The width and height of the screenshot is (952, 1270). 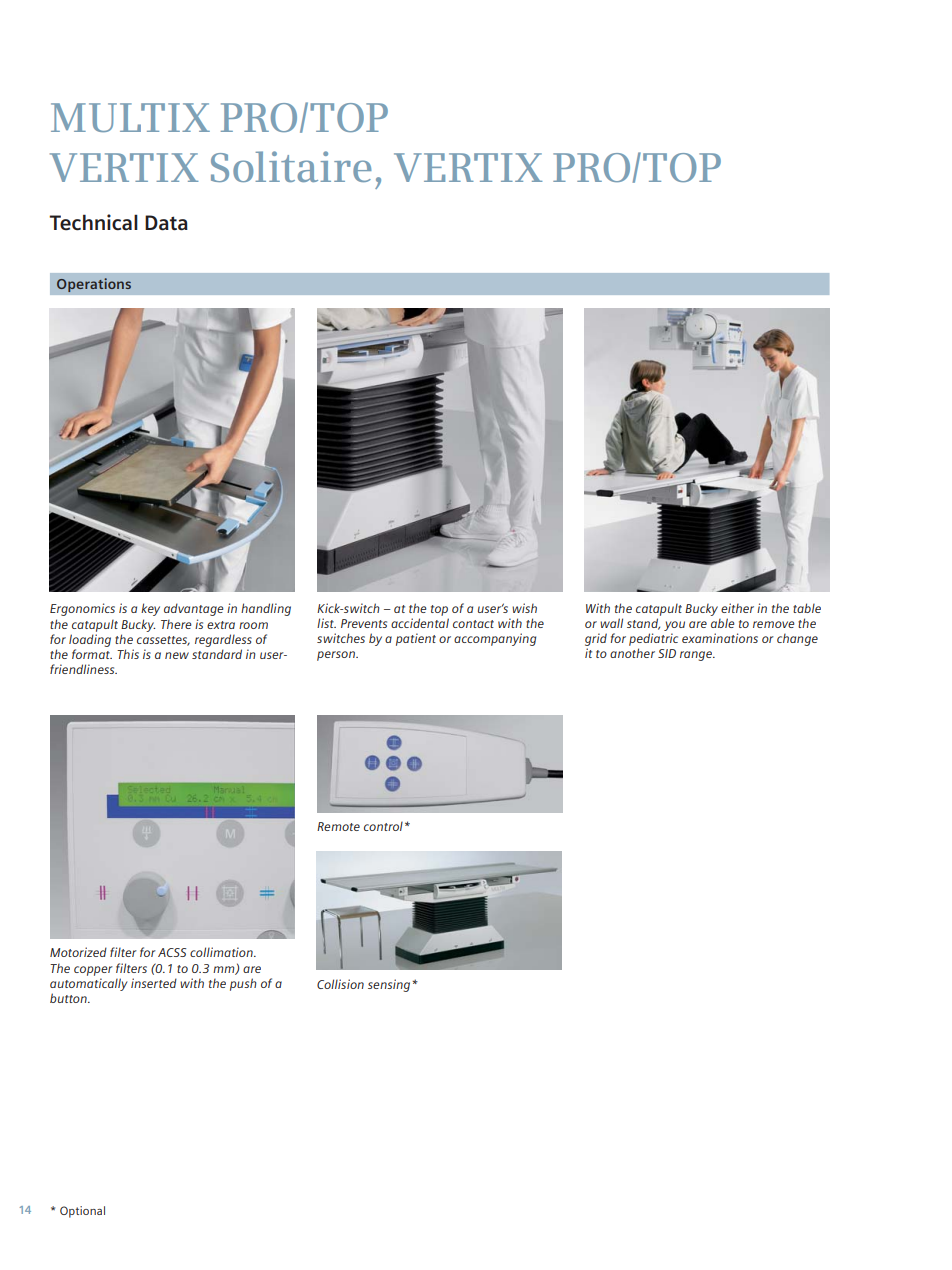 What do you see at coordinates (82, 1212) in the screenshot?
I see `Optional` at bounding box center [82, 1212].
